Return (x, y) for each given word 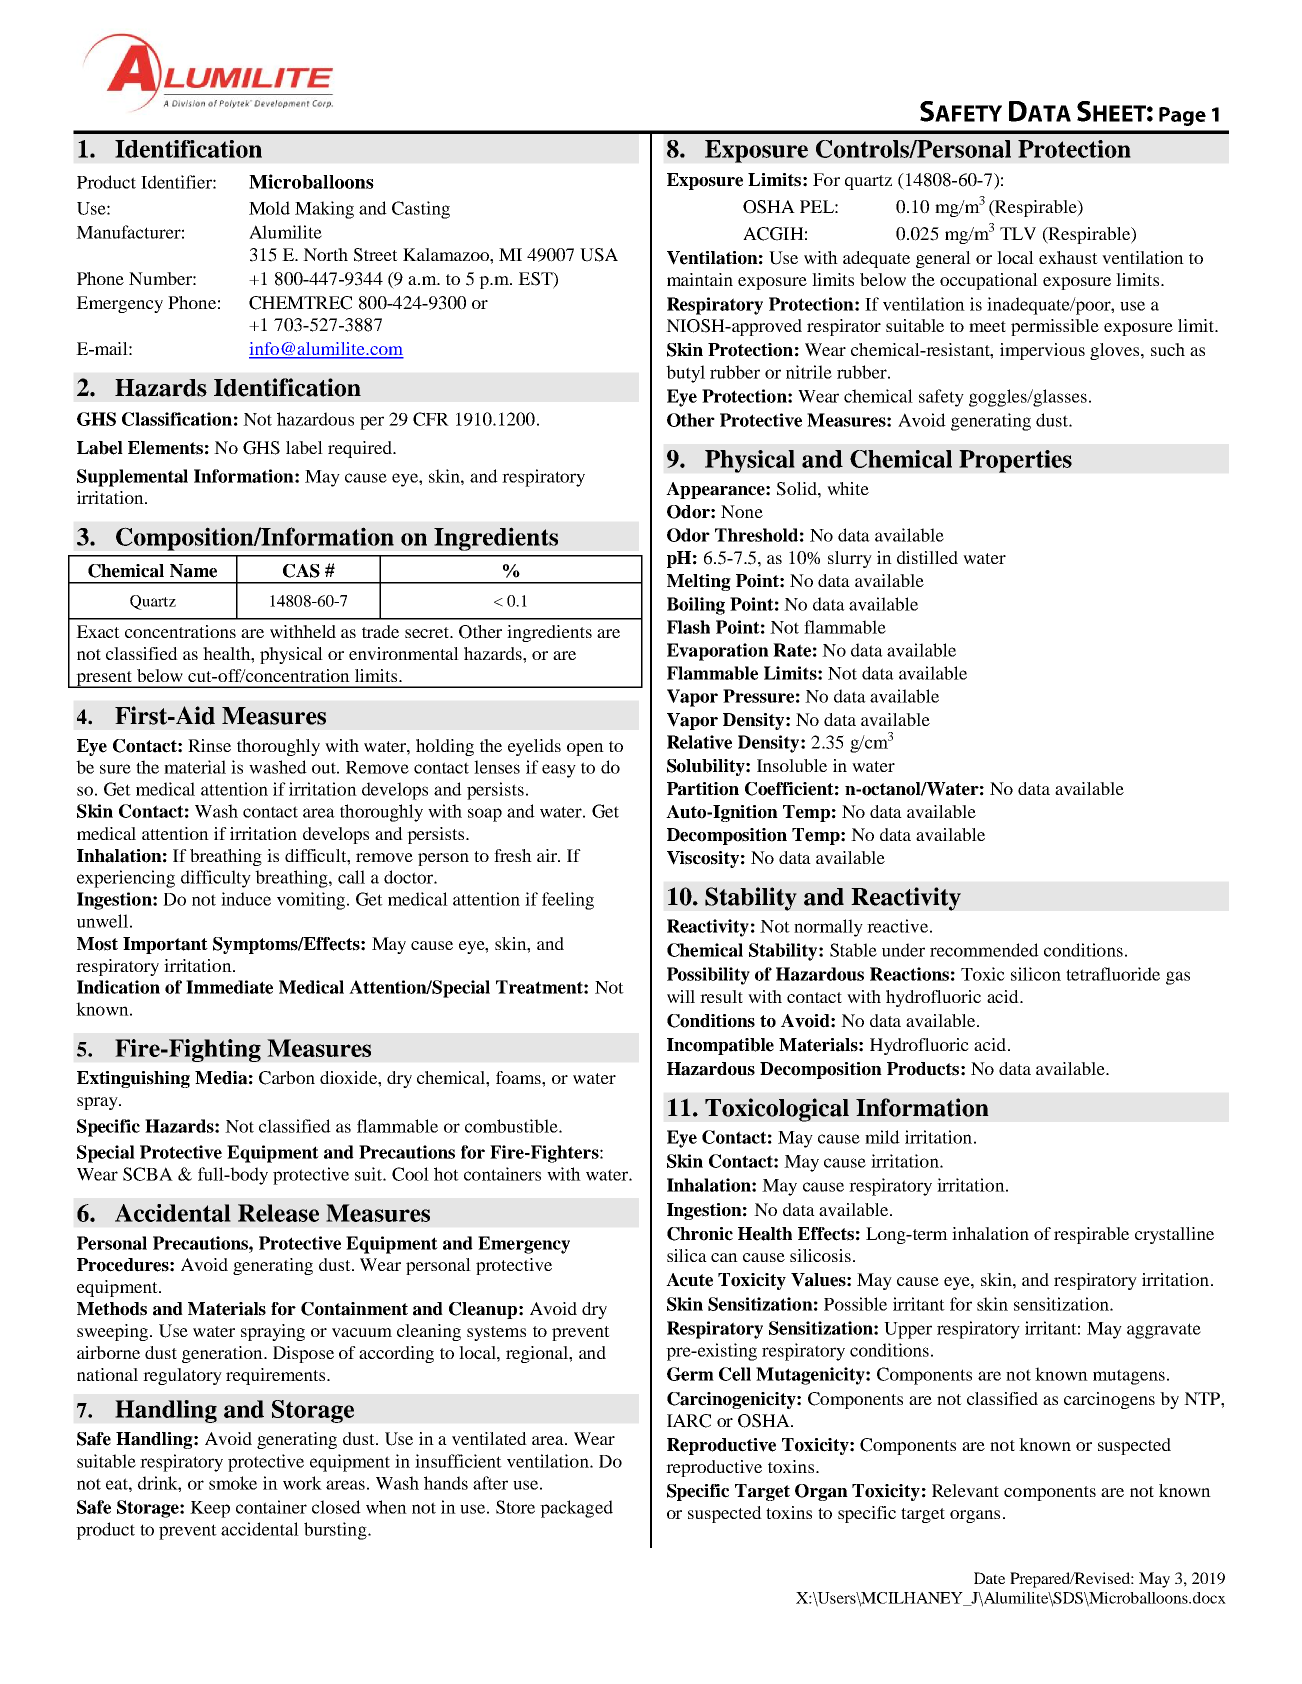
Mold (269, 208)
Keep (210, 1509)
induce (246, 899)
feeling (568, 901)
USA (599, 255)
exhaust (1068, 257)
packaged (576, 1509)
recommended (984, 950)
